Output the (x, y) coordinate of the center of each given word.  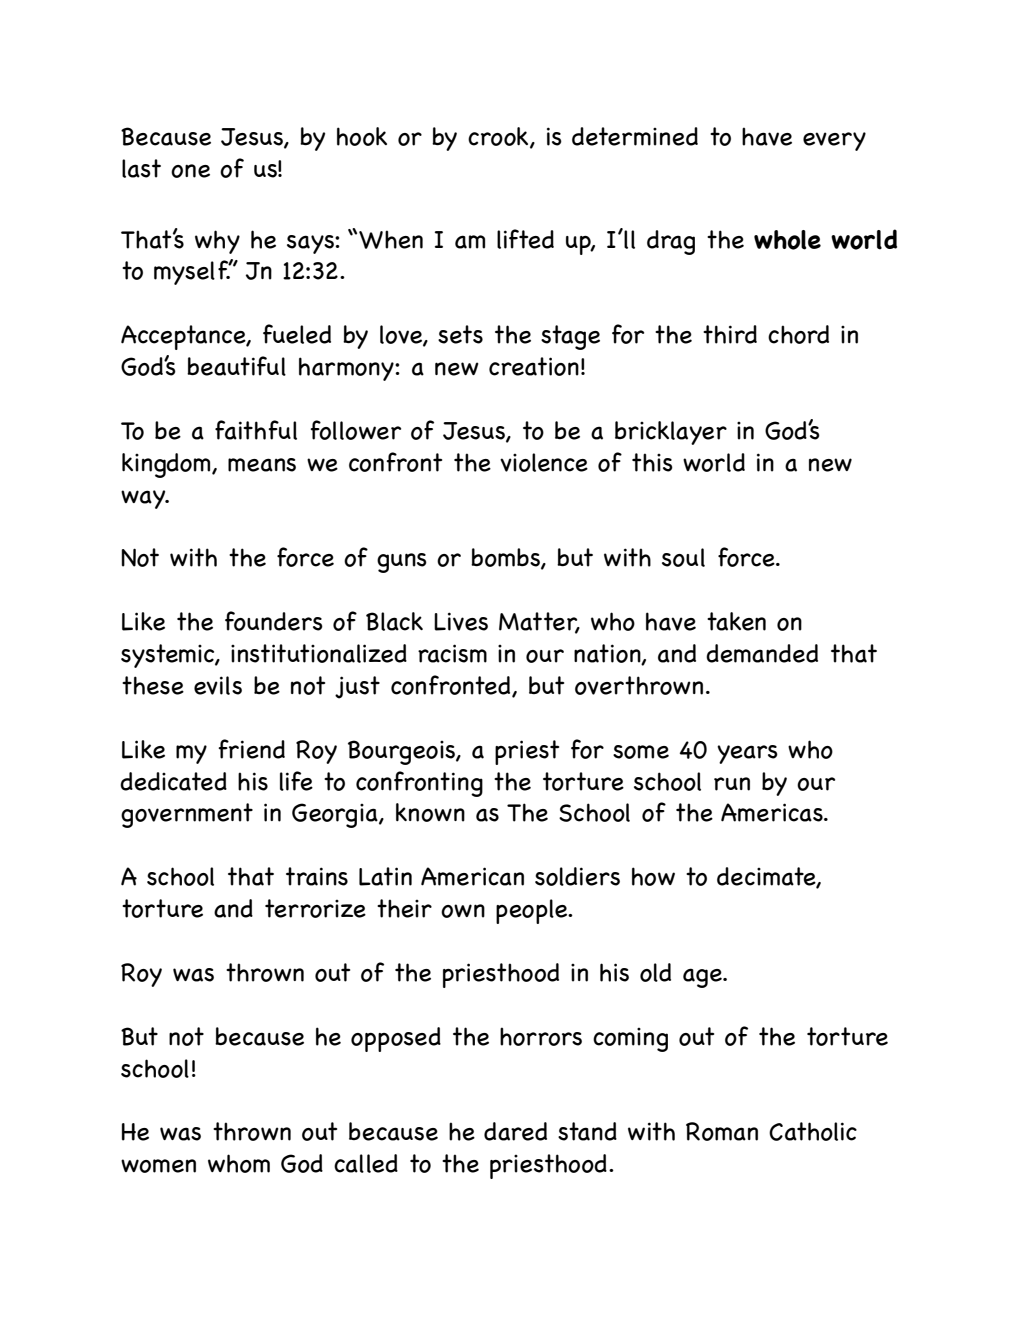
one (190, 171)
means (262, 465)
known (430, 812)
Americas (773, 812)
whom (239, 1163)
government (187, 815)
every (834, 141)
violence (544, 462)
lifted (525, 239)
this (652, 462)
